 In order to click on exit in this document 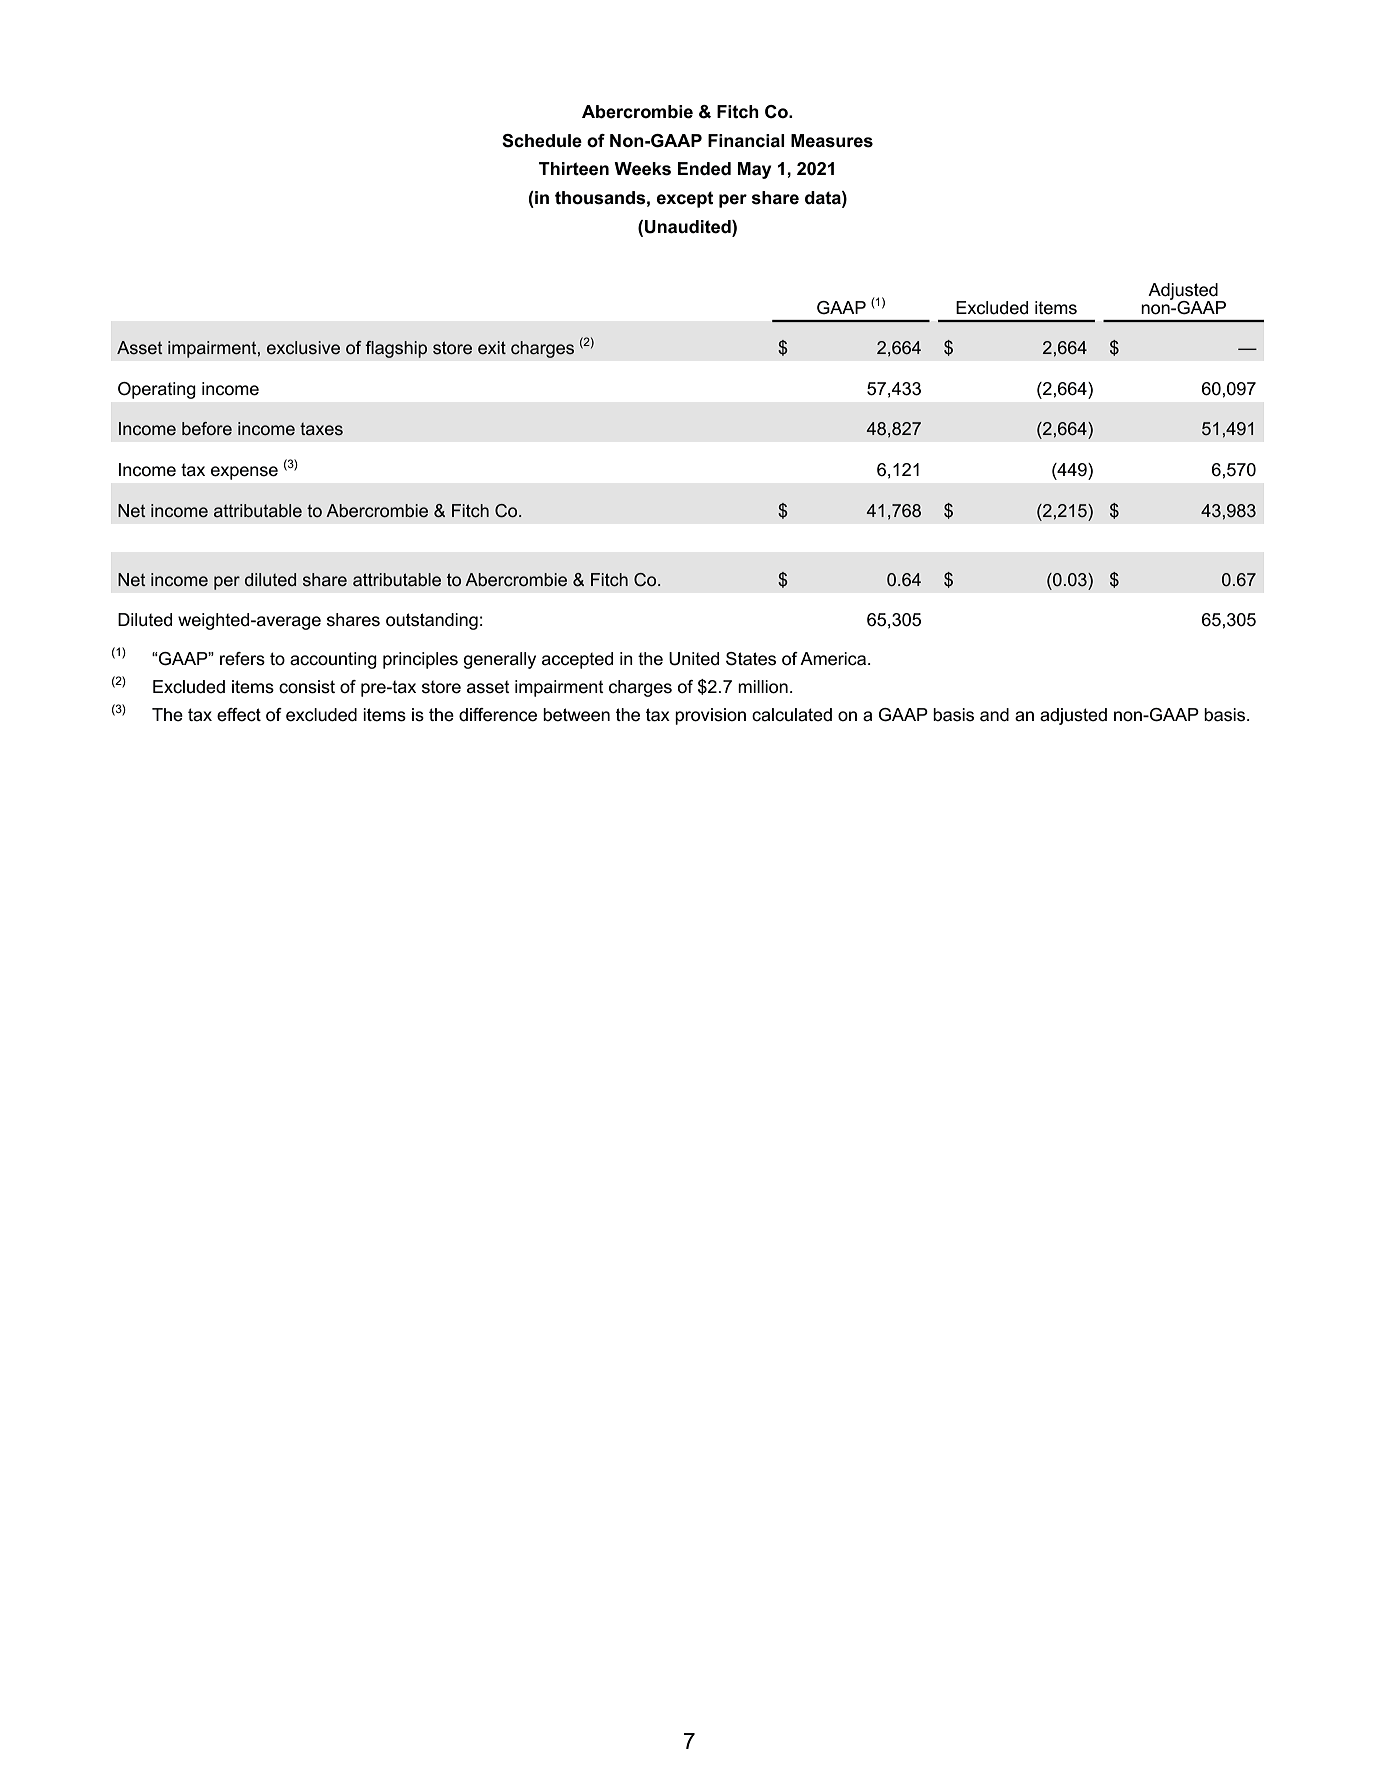, I will do `click(492, 348)`.
